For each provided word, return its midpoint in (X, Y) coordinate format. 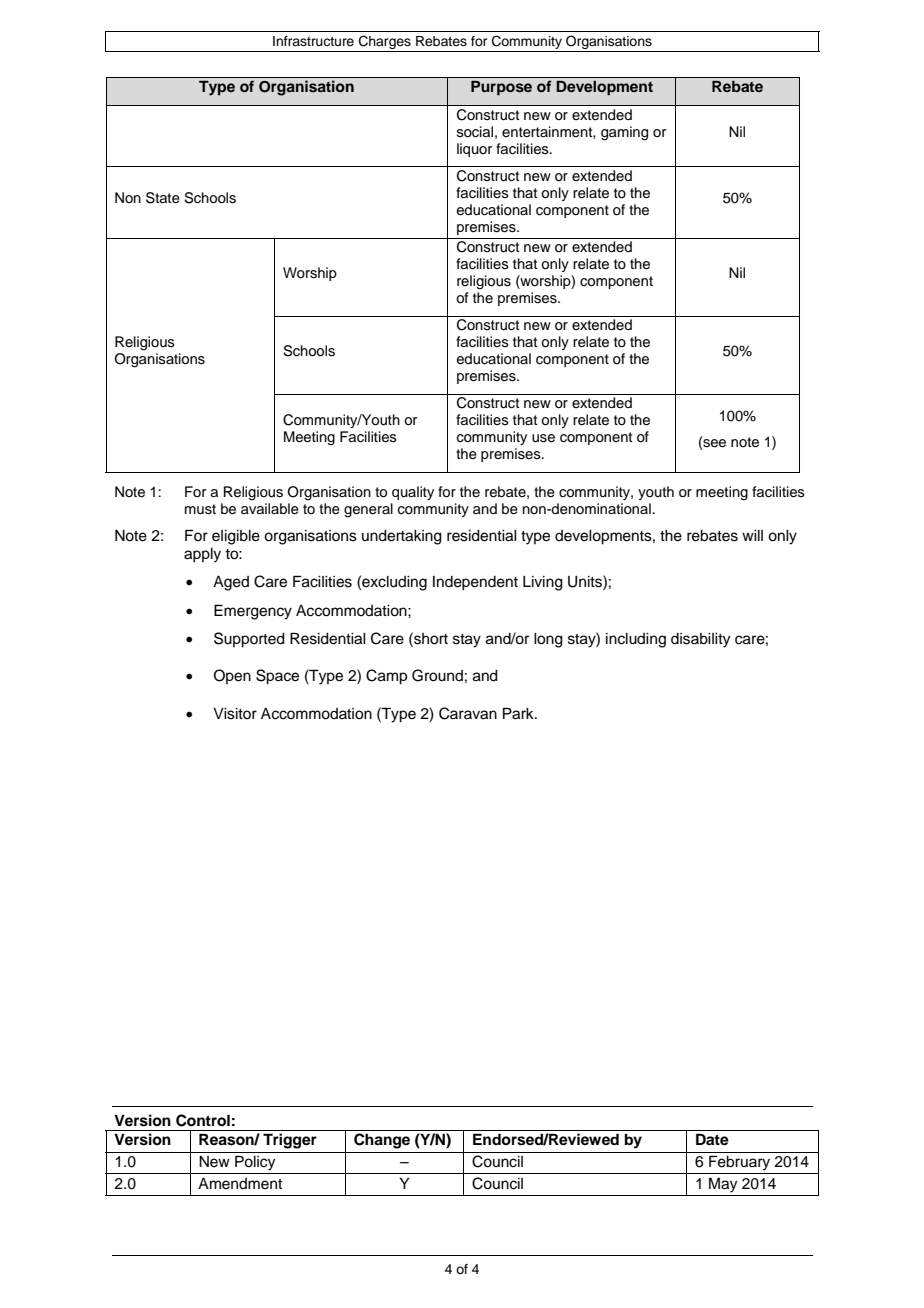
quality (413, 493)
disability (700, 640)
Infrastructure (313, 41)
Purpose (501, 88)
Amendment (240, 1184)
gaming (624, 133)
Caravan (468, 713)
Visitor (235, 714)
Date (712, 1139)
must (200, 509)
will (752, 535)
